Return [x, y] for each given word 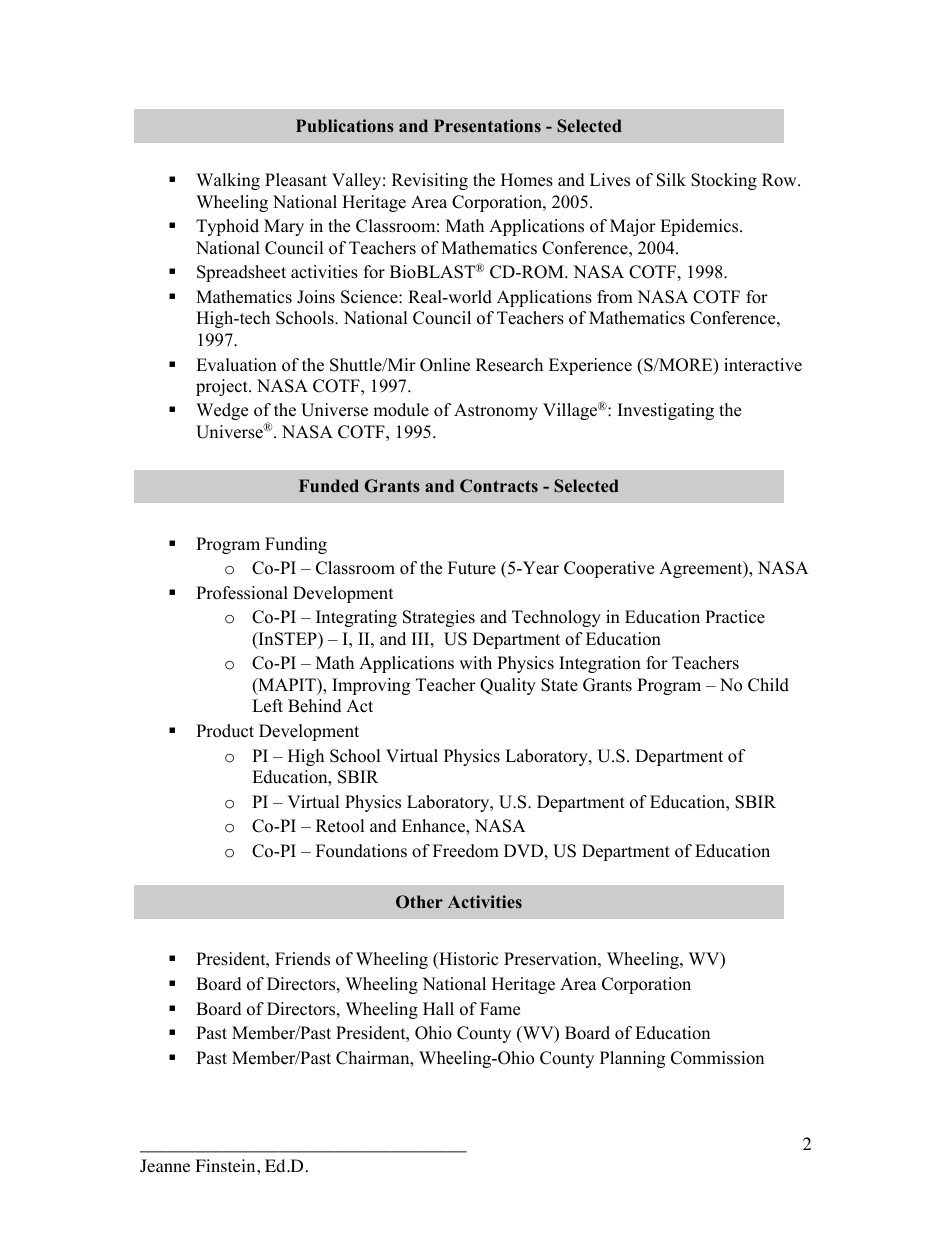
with [475, 662]
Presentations [487, 125]
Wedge [222, 411]
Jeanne [165, 1165]
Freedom [466, 851]
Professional [242, 593]
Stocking [724, 181]
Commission [717, 1058]
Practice [735, 617]
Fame [500, 1009]
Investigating [666, 411]
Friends [302, 959]
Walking [228, 181]
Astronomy [496, 411]
